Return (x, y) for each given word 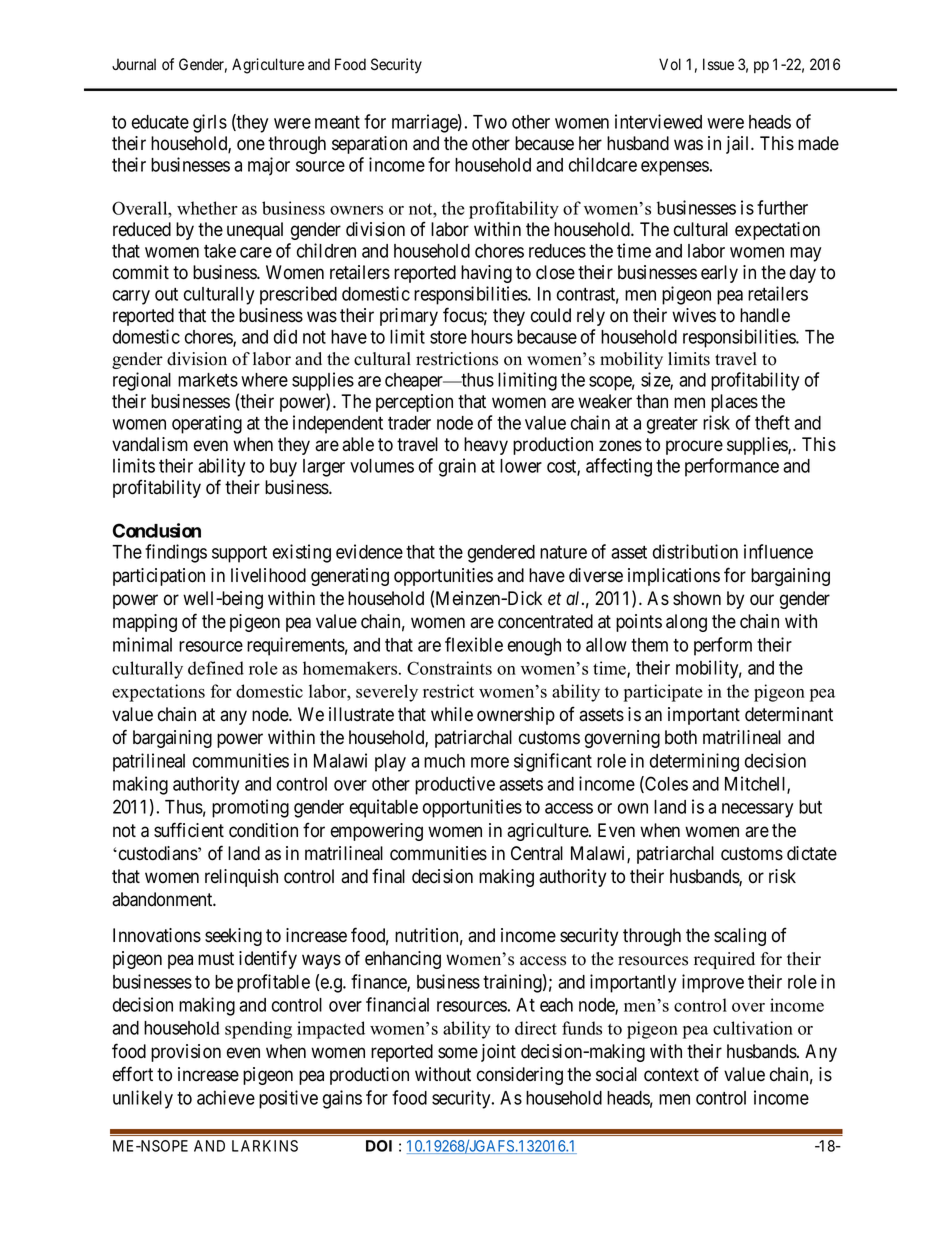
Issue (718, 64)
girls (210, 123)
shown (697, 598)
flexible (474, 644)
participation (159, 577)
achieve (226, 1097)
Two (490, 122)
